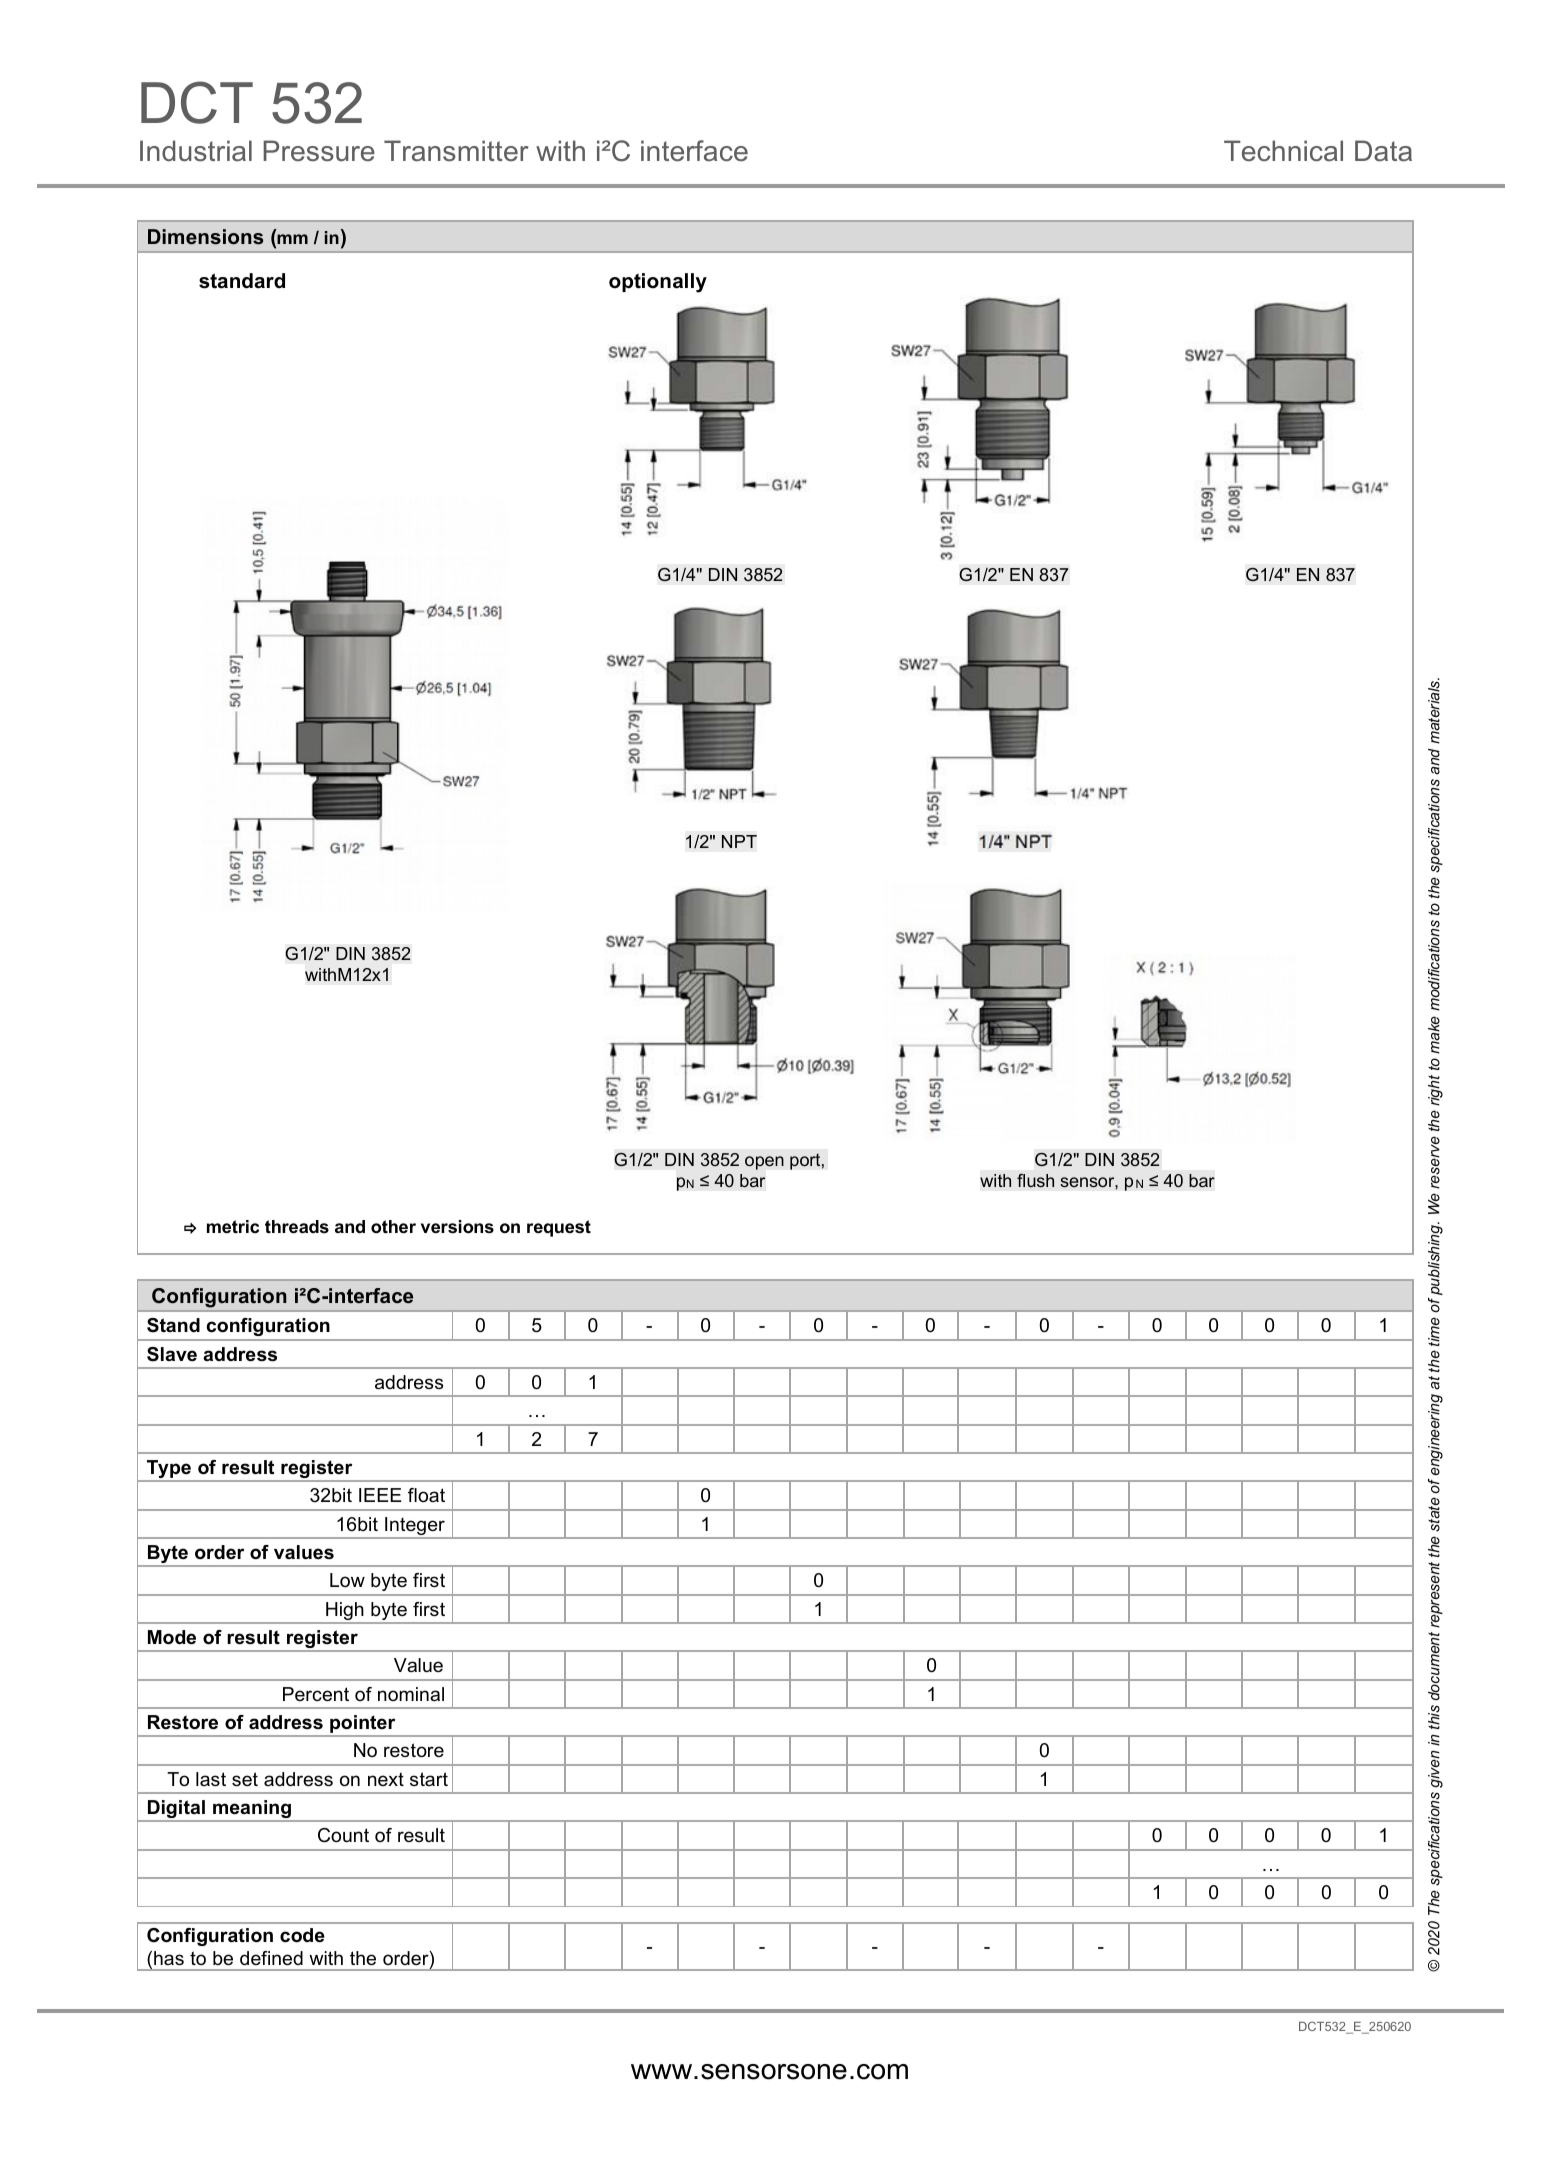 The height and width of the page is (2179, 1541). Describe the element at coordinates (456, 151) in the page. I see `Transmitter` at that location.
